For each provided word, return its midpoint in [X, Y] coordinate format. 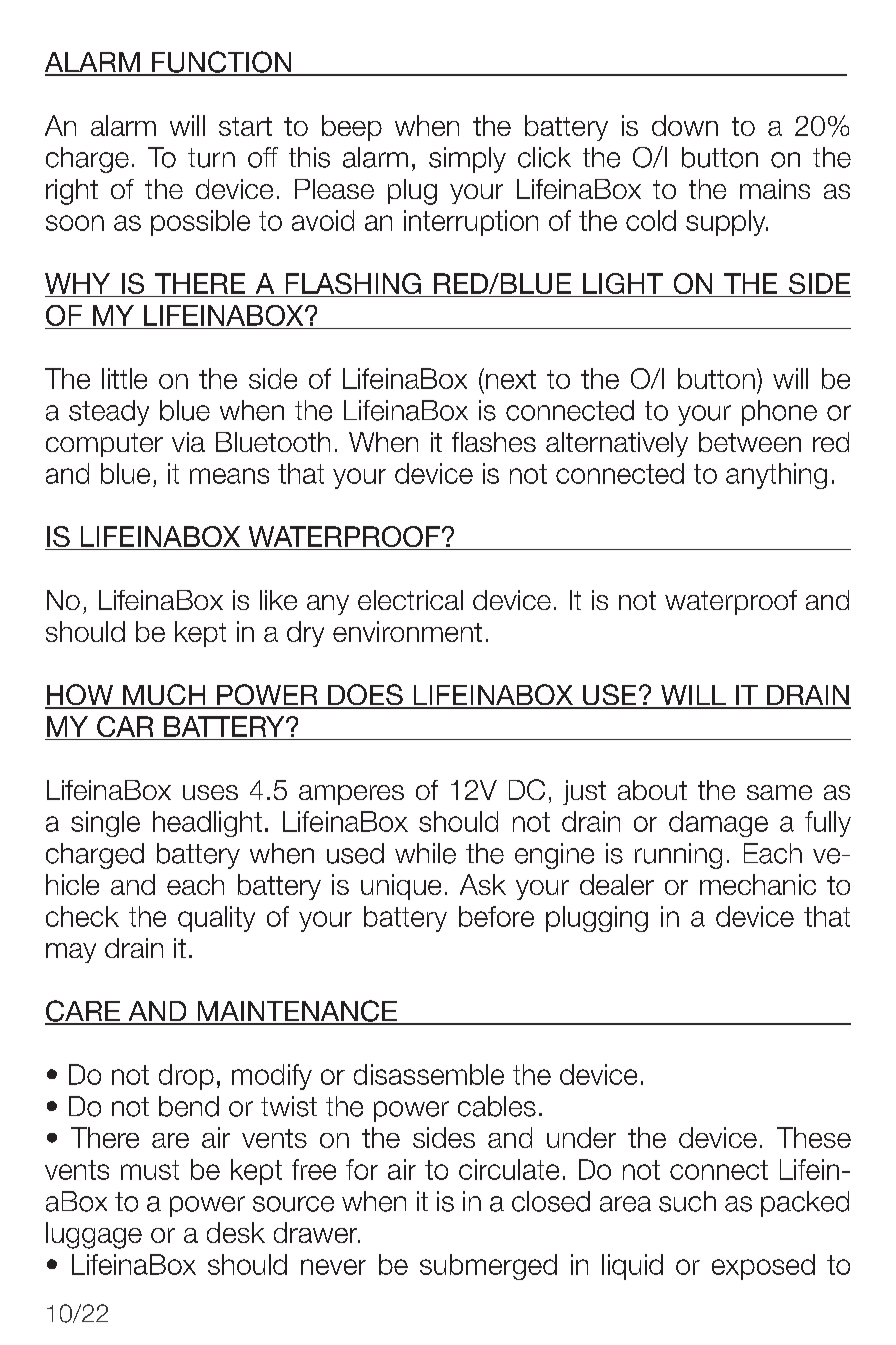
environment [407, 631]
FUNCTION [221, 63]
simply [467, 160]
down [685, 125]
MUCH [164, 696]
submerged [488, 1267]
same [779, 792]
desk [236, 1232]
